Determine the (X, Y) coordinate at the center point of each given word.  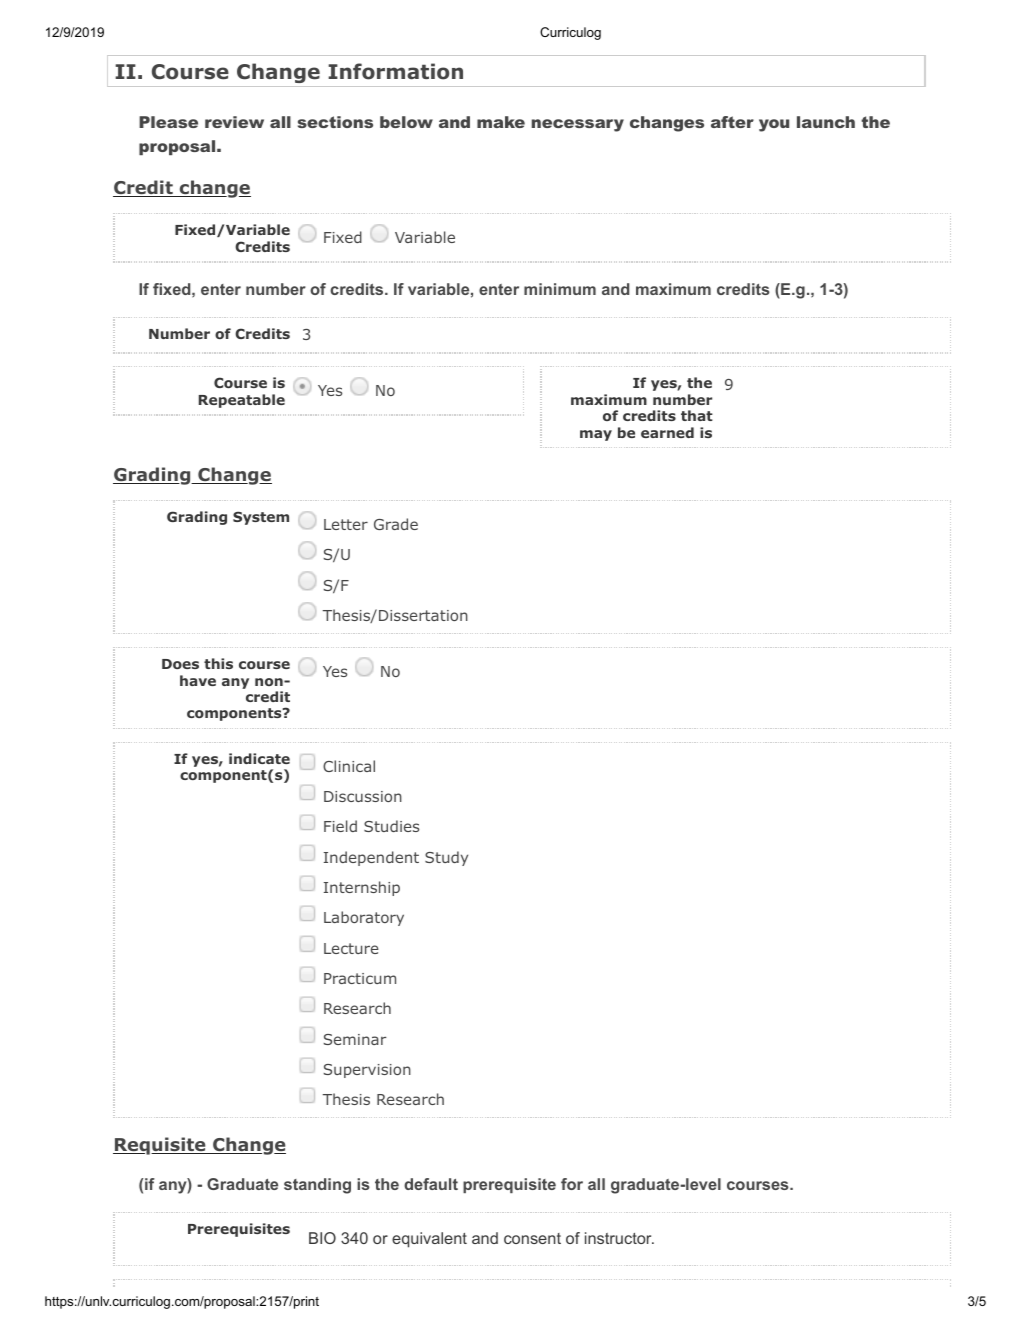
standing (317, 1186)
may (596, 435)
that (697, 415)
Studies (391, 826)
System (261, 518)
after (732, 122)
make (501, 122)
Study (446, 858)
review (234, 122)
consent (532, 1238)
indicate (259, 758)
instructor (619, 1238)
